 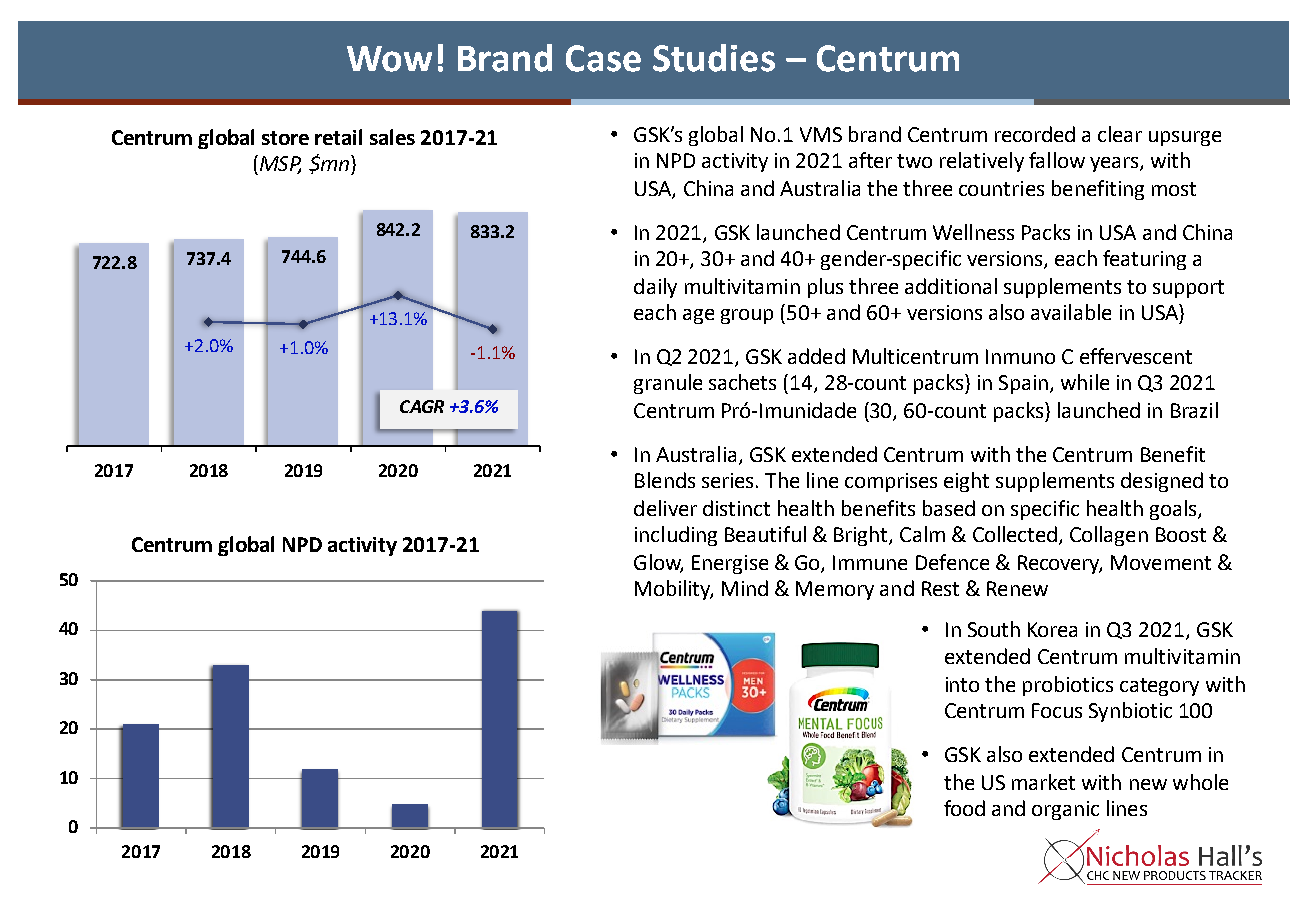 I want to click on CAGR, so click(x=422, y=406).
